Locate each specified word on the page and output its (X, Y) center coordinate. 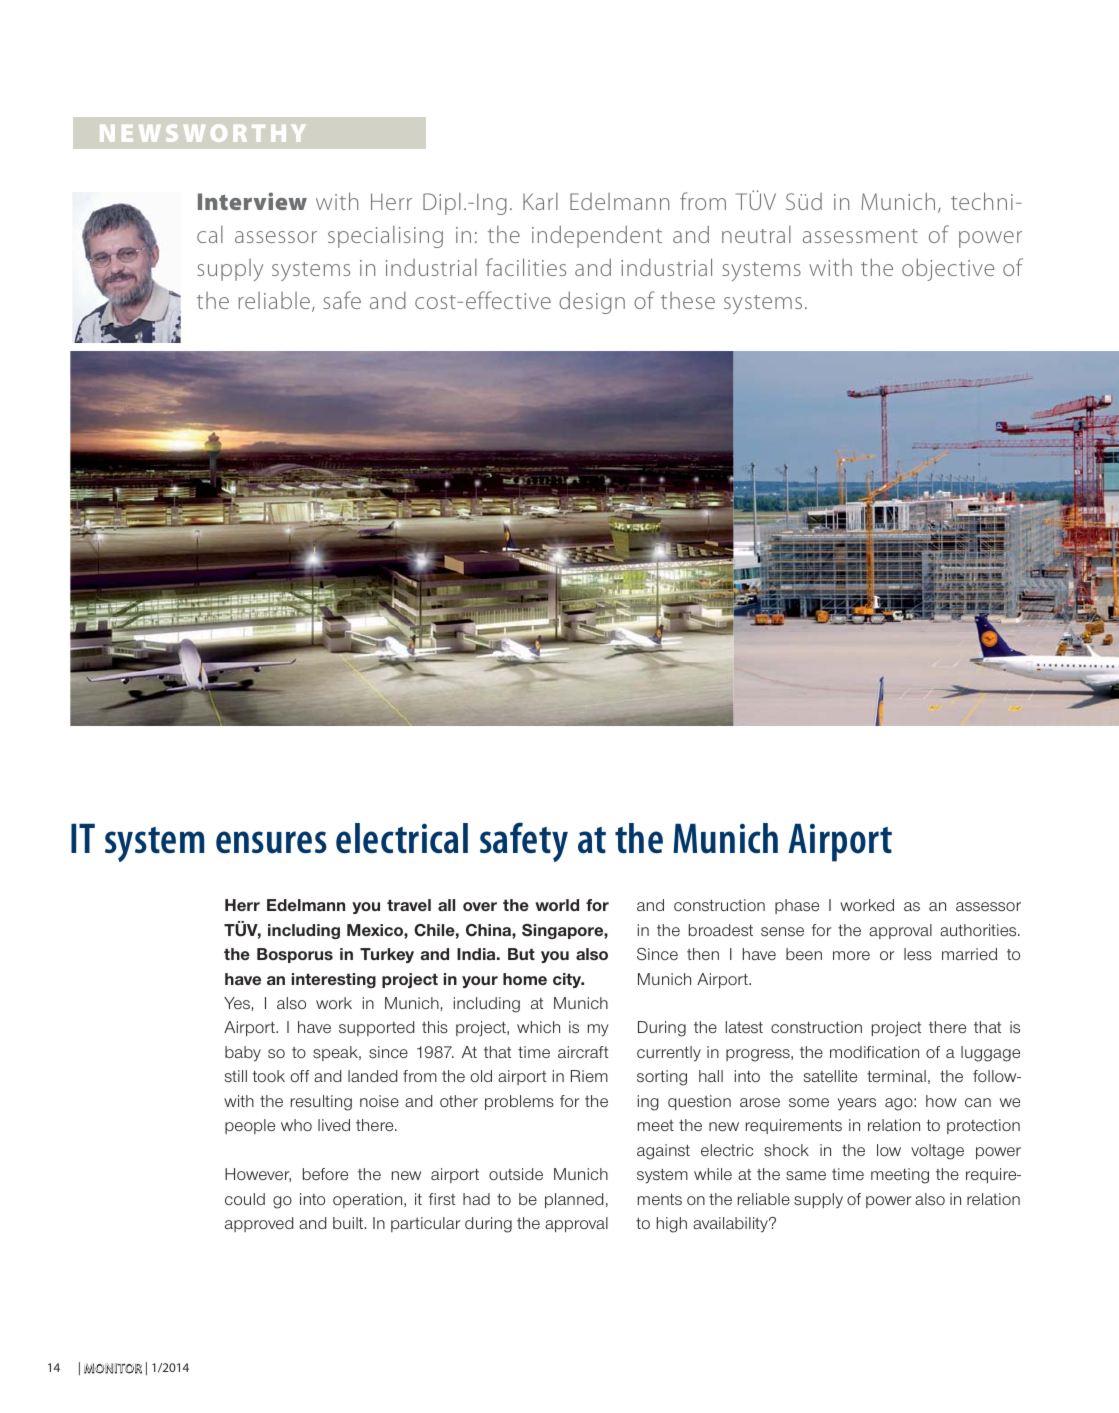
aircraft (583, 1052)
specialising (385, 237)
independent (597, 236)
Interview (252, 201)
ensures (271, 842)
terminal (896, 1076)
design (592, 302)
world (557, 905)
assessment (860, 236)
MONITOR (113, 1368)
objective (948, 269)
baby (243, 1054)
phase (797, 906)
